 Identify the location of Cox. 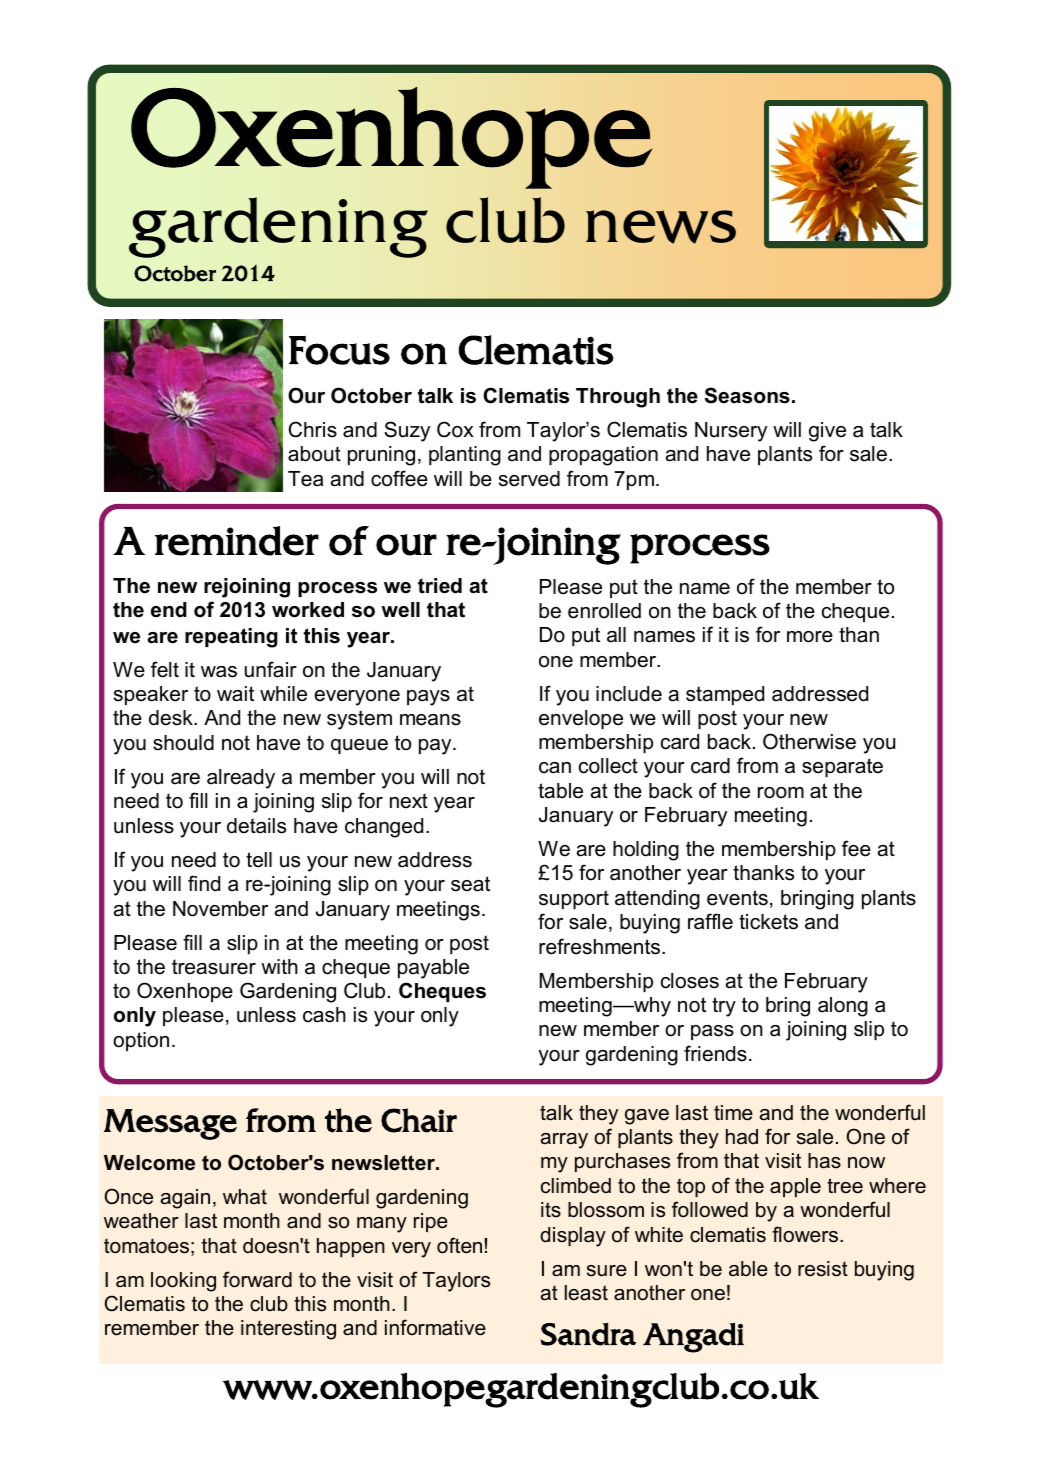
(455, 429).
